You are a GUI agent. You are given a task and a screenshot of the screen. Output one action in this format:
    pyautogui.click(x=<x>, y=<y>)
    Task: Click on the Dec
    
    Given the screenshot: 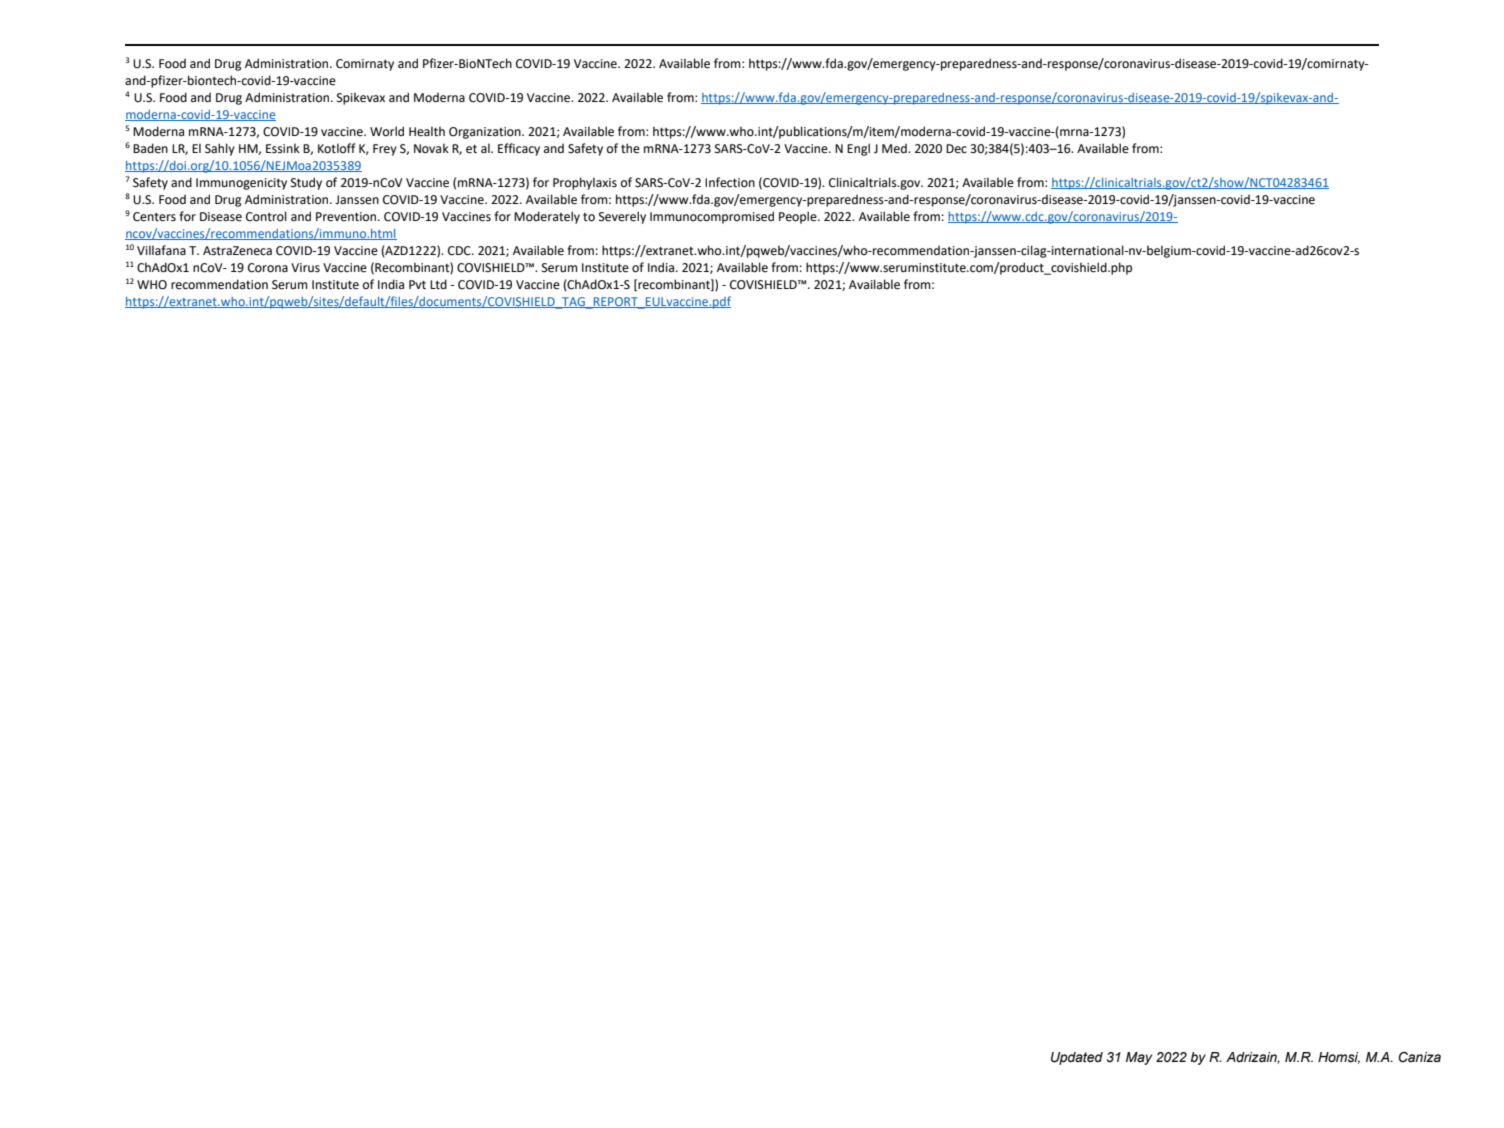 What is the action you would take?
    pyautogui.click(x=956, y=149)
